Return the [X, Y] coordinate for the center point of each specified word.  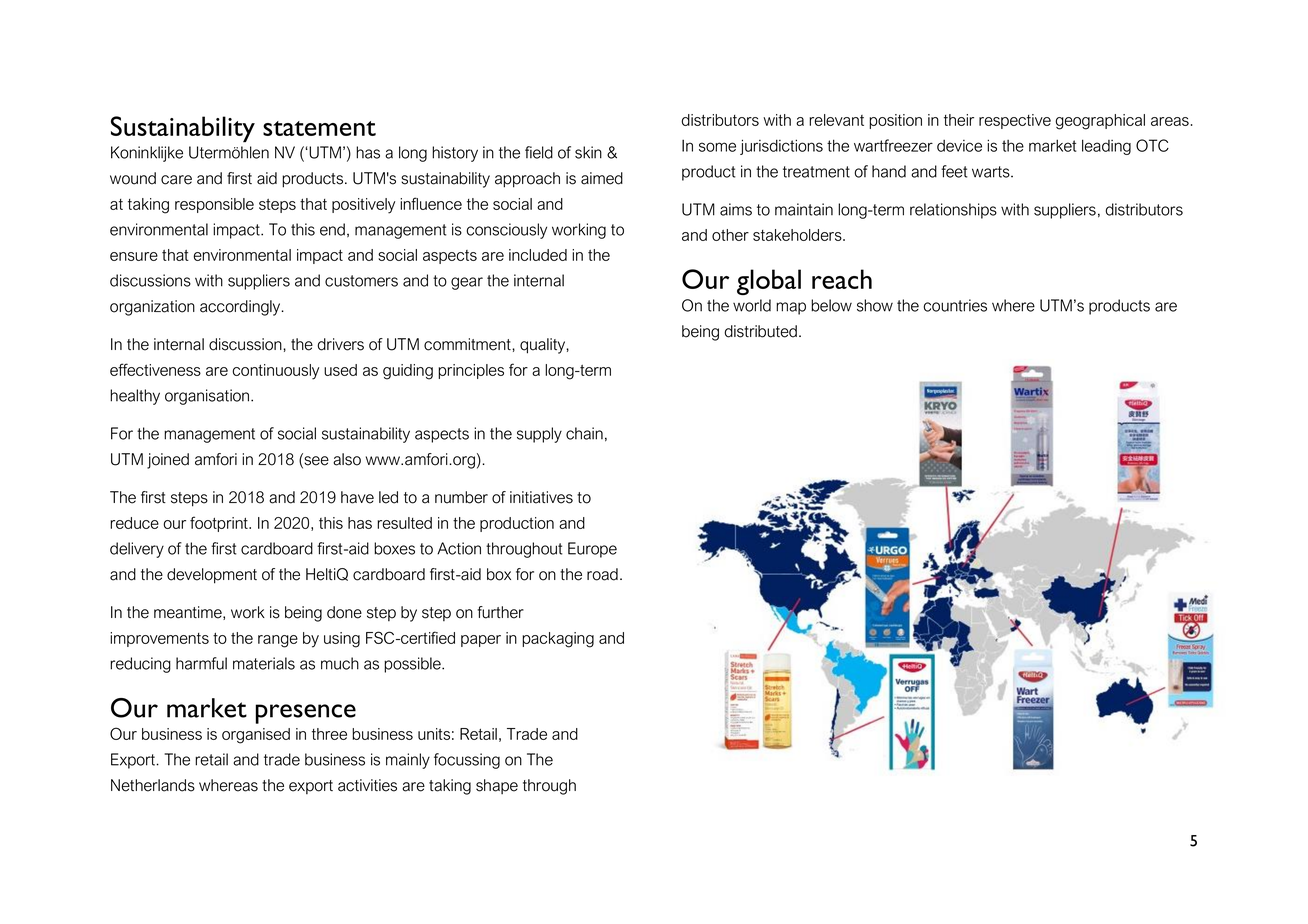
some [717, 147]
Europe [592, 550]
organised [256, 736]
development [212, 576]
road [602, 574]
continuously [275, 372]
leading [1106, 147]
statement [319, 128]
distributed [760, 331]
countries [955, 305]
